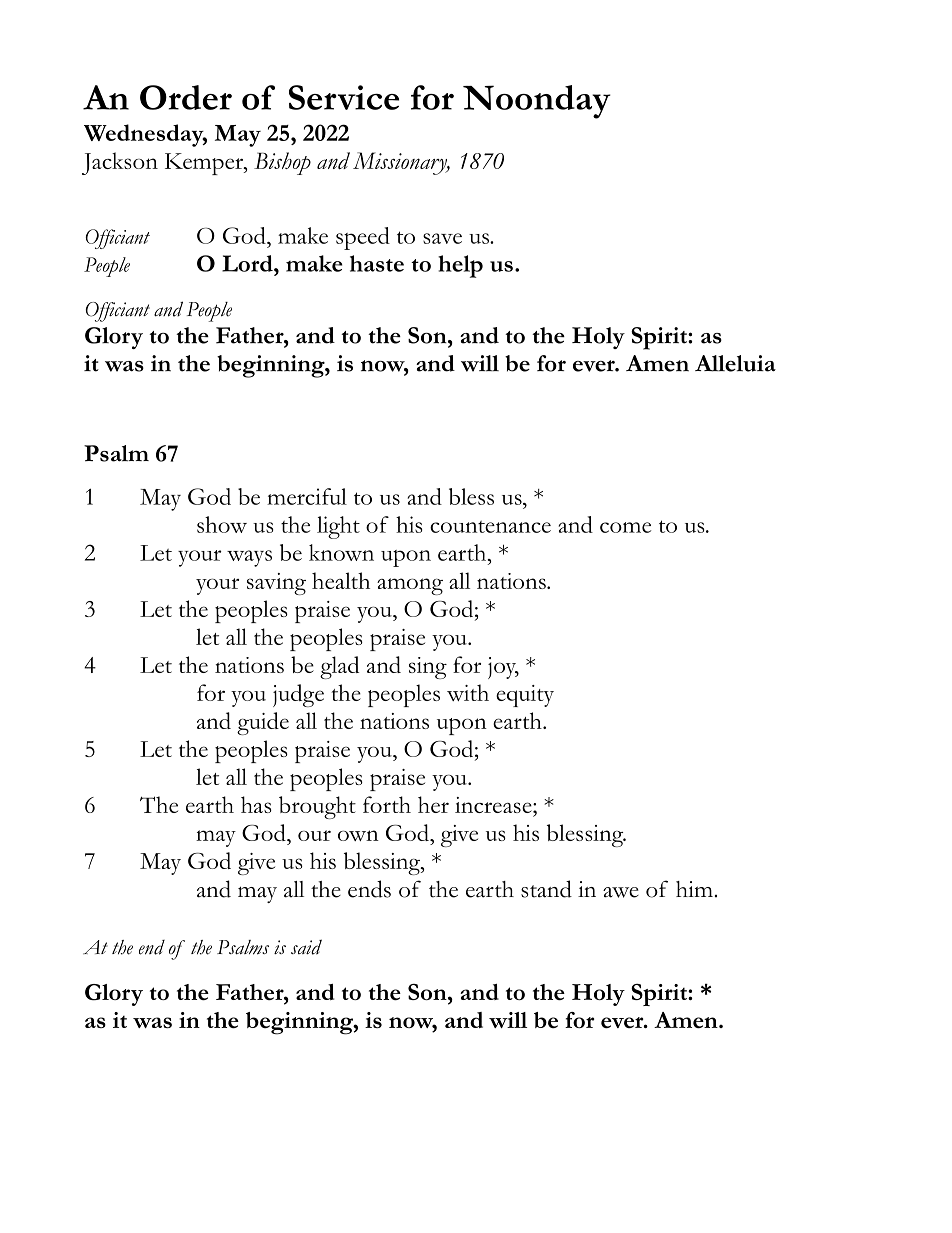  Describe the element at coordinates (369, 889) in the document. I see `ends` at that location.
